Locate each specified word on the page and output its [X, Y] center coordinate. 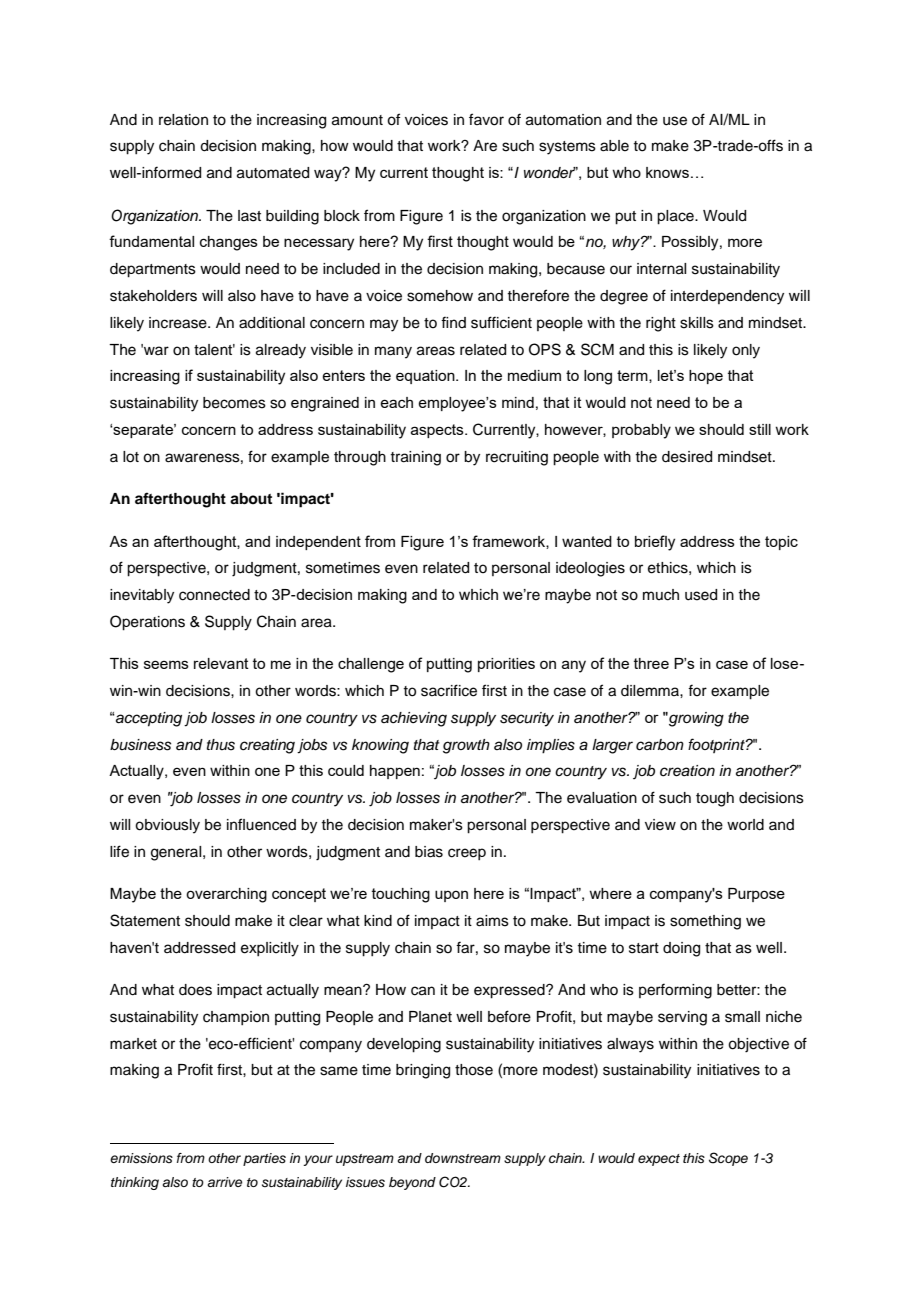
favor [486, 119]
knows [667, 172]
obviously [167, 826]
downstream [463, 1158]
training [415, 458]
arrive [224, 1182]
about [251, 499]
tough [715, 799]
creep [467, 854]
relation [183, 120]
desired [687, 457]
